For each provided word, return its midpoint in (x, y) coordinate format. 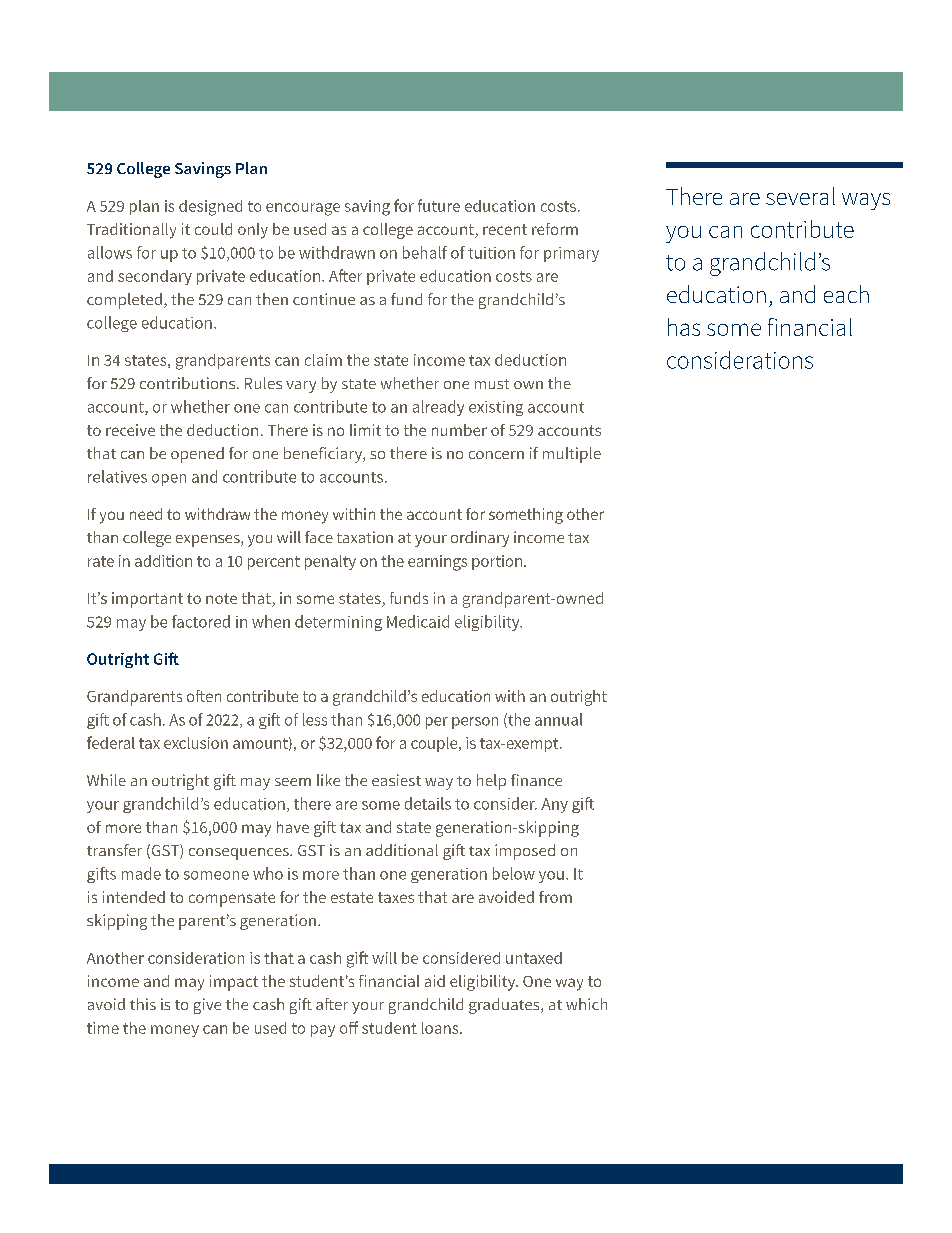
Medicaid (418, 621)
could (213, 229)
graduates (505, 1006)
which (586, 1004)
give (207, 1006)
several (800, 196)
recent (505, 229)
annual (558, 719)
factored (201, 621)
